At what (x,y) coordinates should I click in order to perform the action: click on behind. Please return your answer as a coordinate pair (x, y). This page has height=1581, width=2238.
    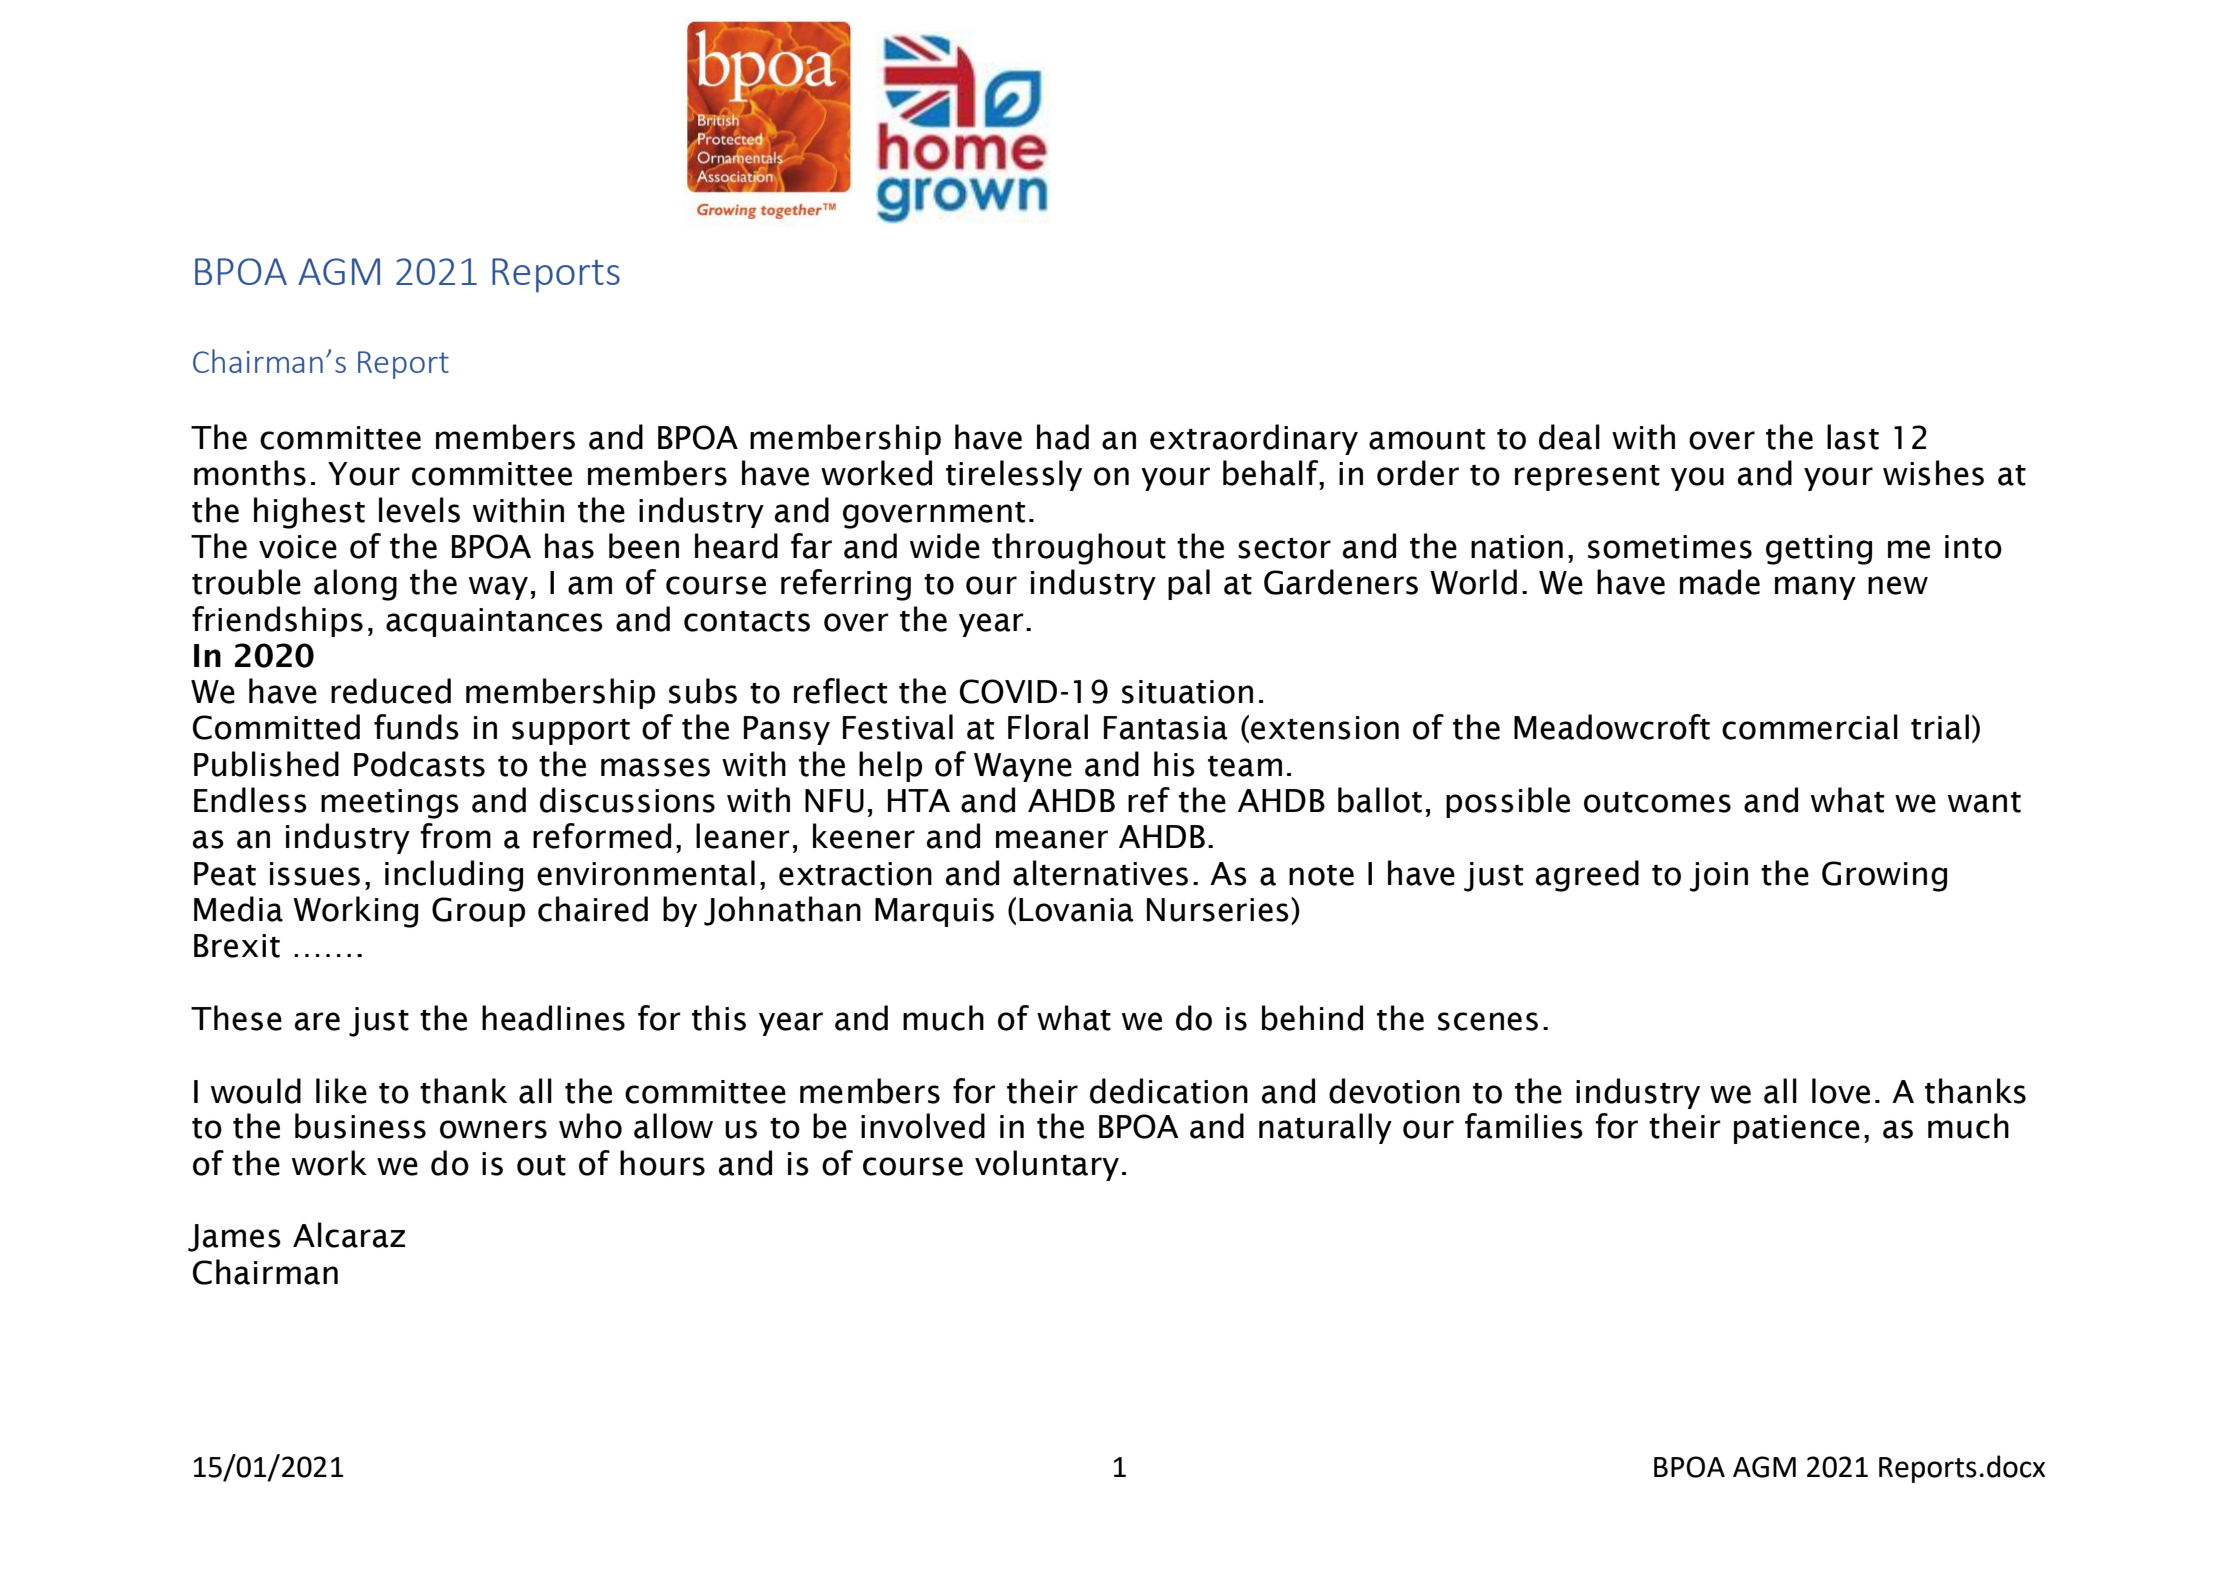
    Looking at the image, I should click on (1312, 1018).
